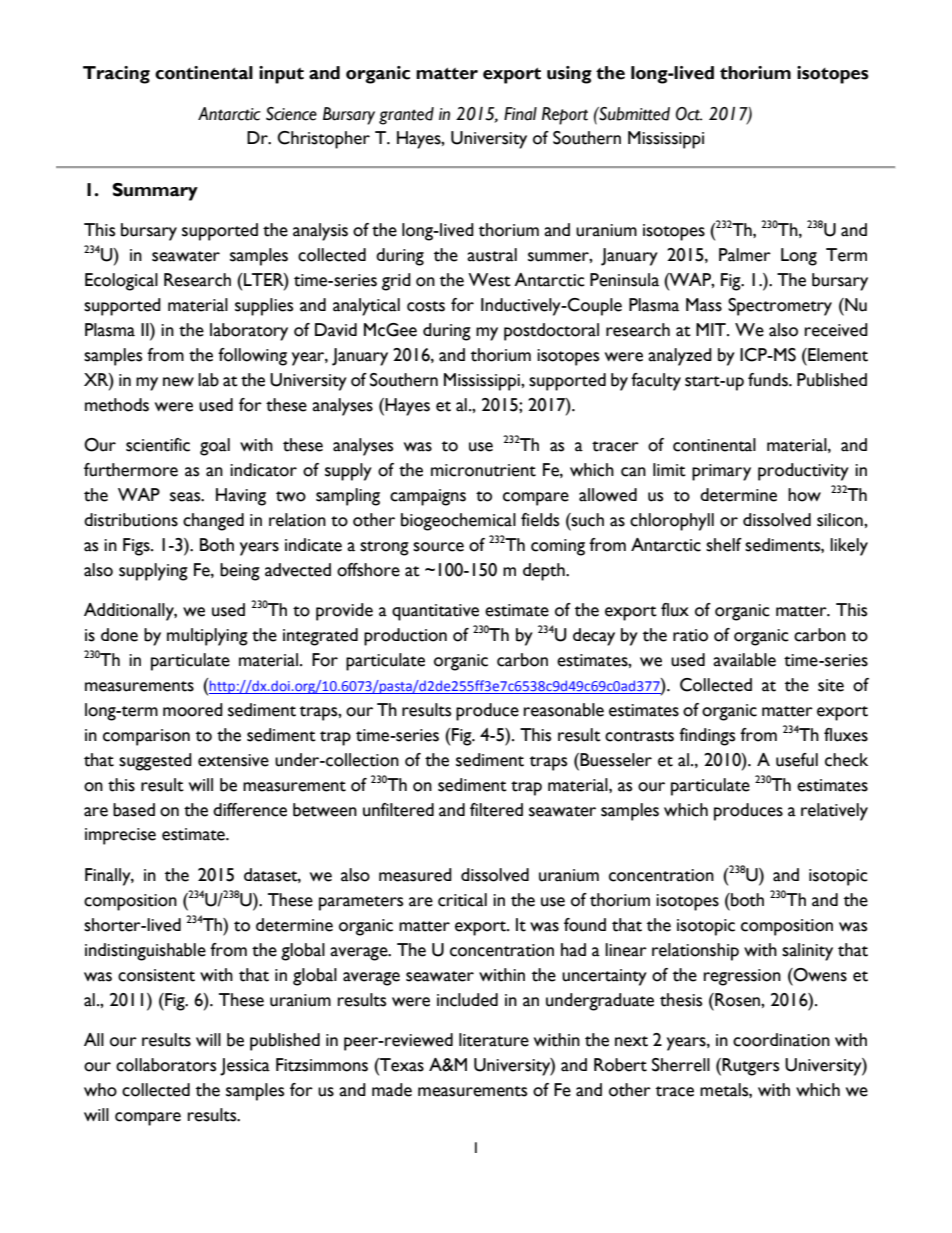  I want to click on Tracing, so click(116, 75).
